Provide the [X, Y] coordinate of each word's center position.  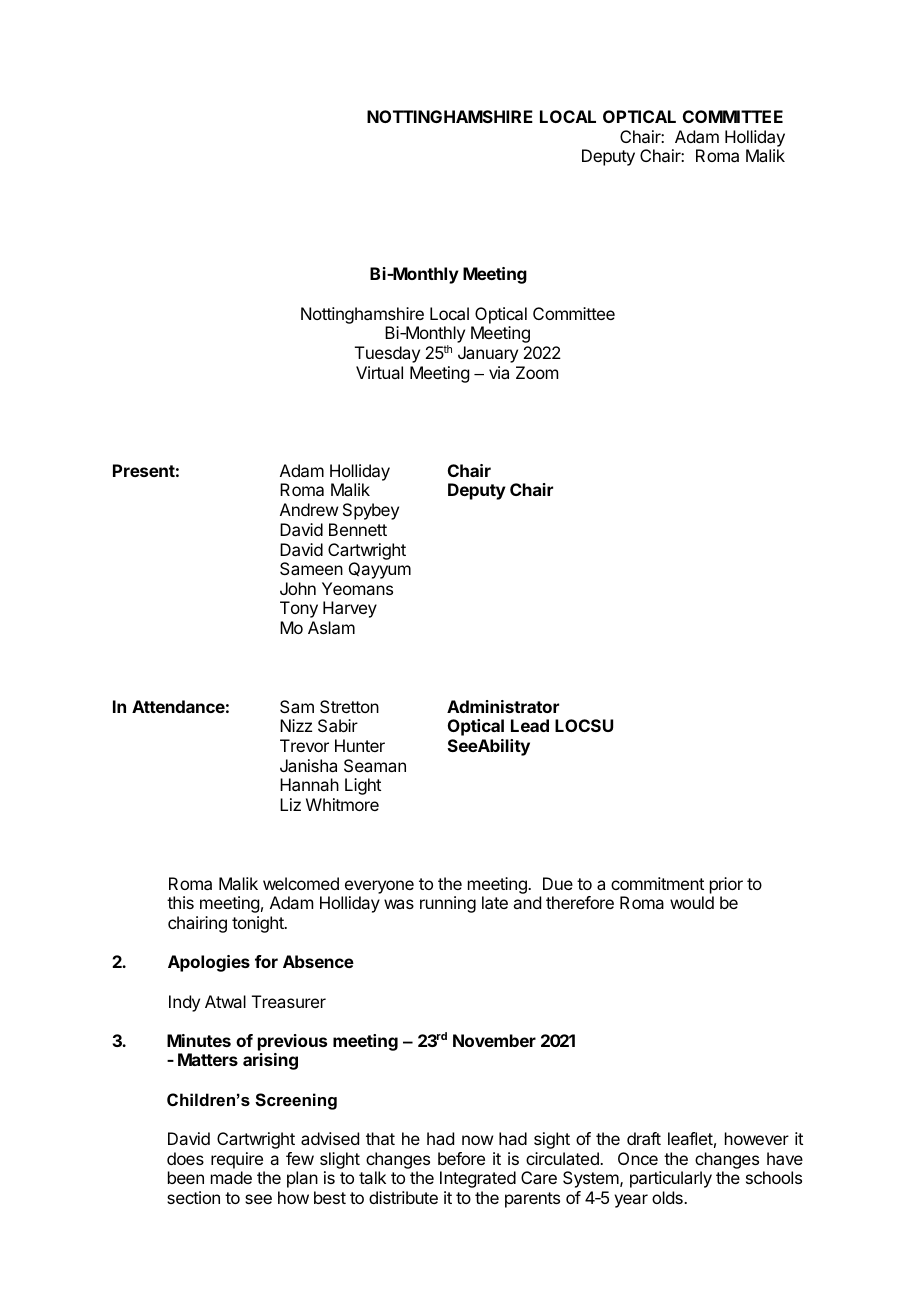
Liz [290, 804]
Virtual [379, 372]
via [499, 372]
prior [726, 885]
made [231, 1177]
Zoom [537, 372]
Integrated [478, 1179]
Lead [530, 725]
